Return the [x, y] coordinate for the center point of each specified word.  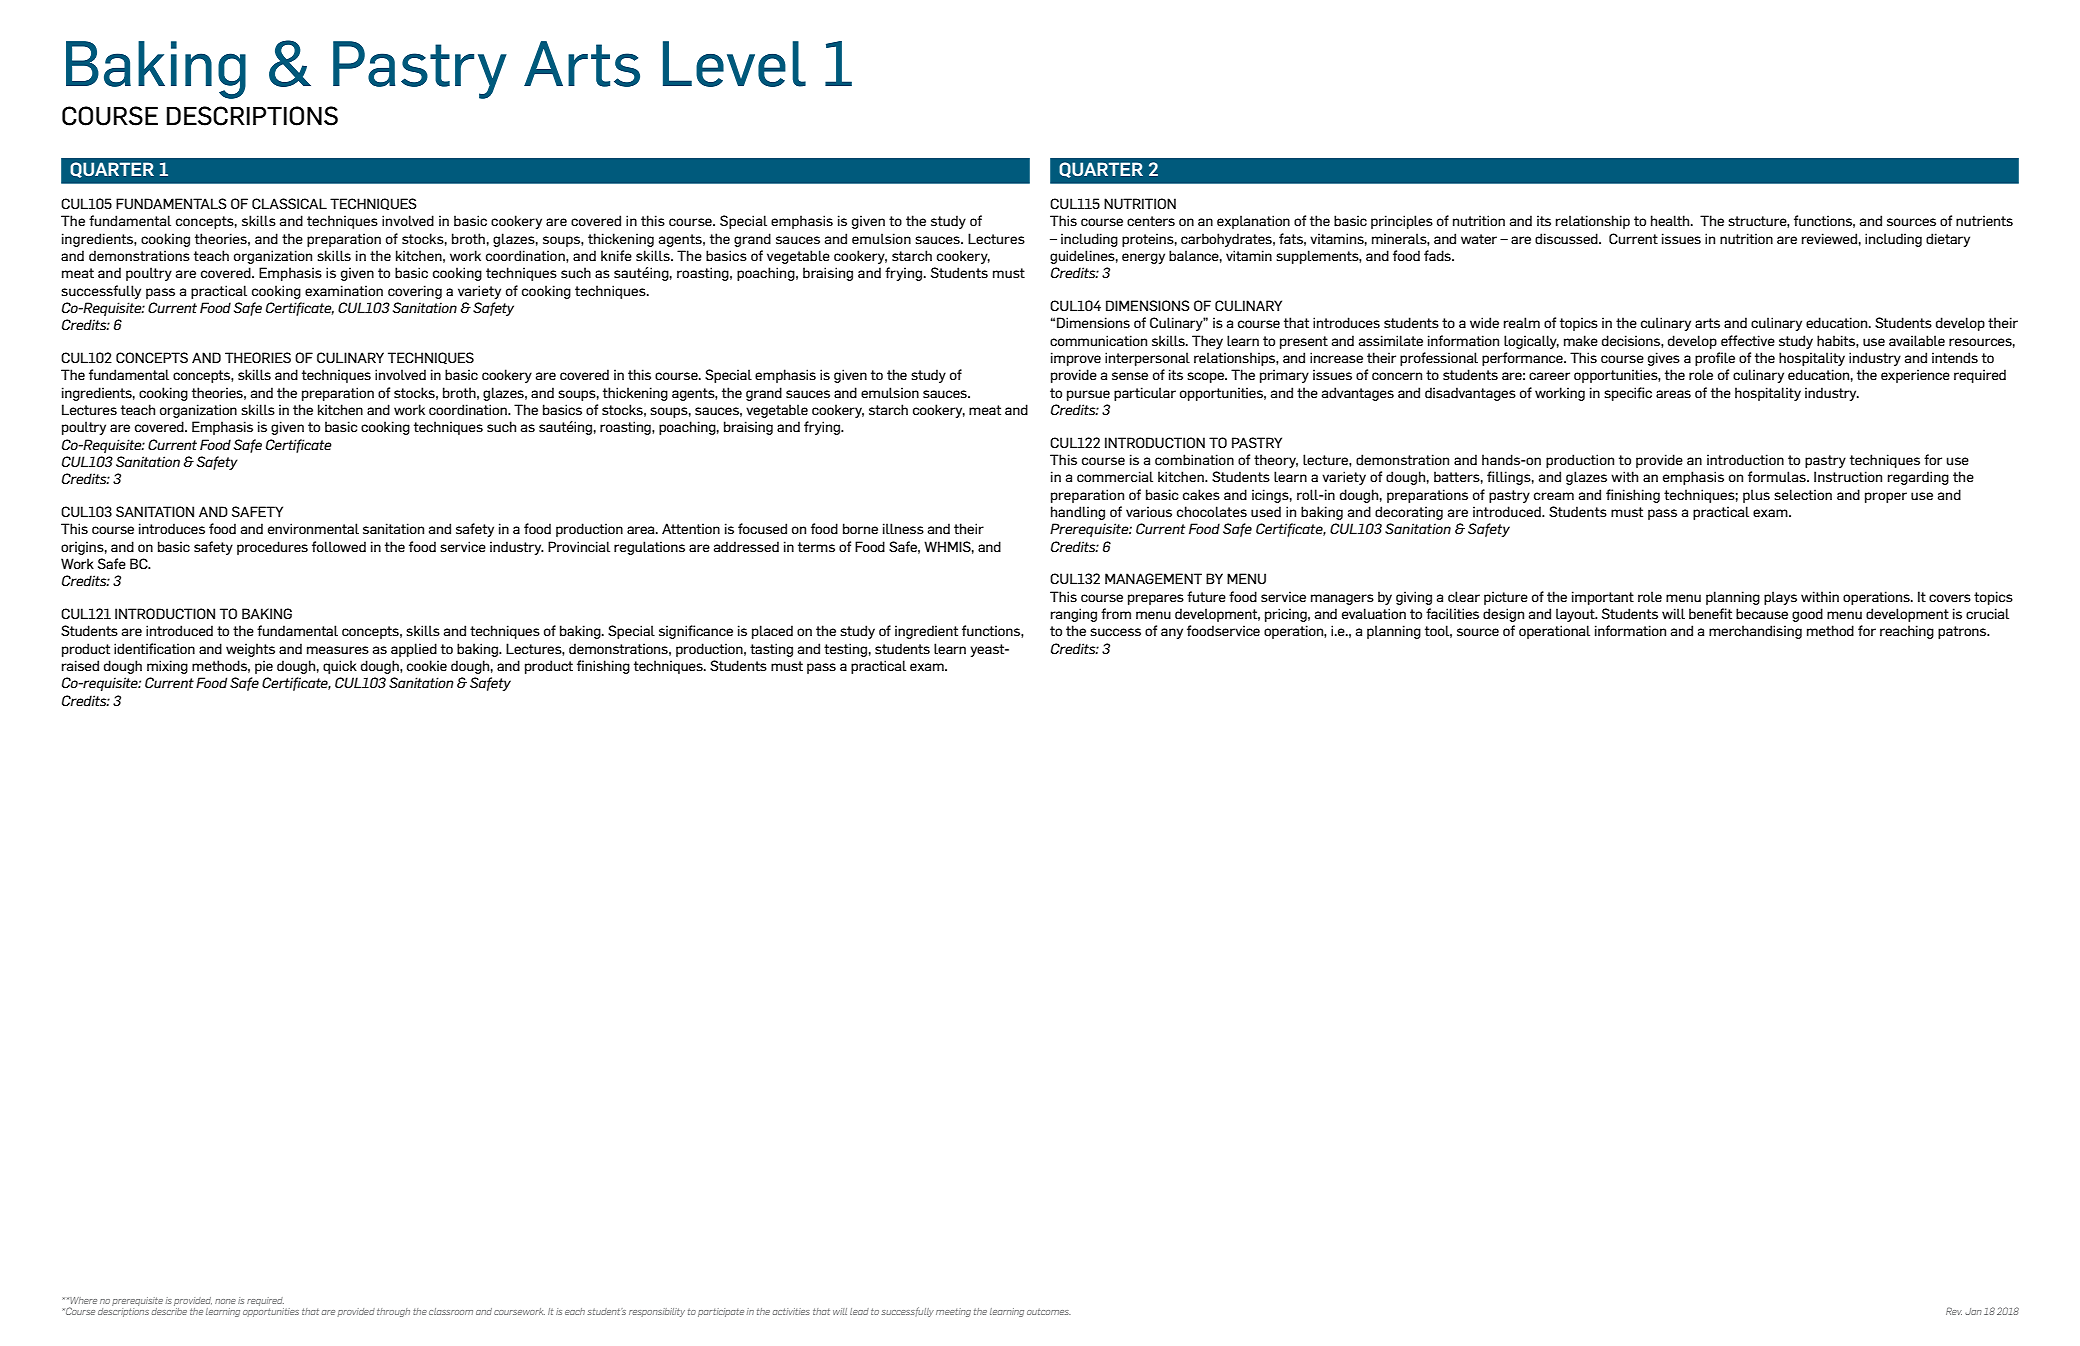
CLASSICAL [289, 203]
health [1671, 220]
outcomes [1048, 1312]
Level [734, 64]
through [393, 1312]
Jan [1973, 1311]
